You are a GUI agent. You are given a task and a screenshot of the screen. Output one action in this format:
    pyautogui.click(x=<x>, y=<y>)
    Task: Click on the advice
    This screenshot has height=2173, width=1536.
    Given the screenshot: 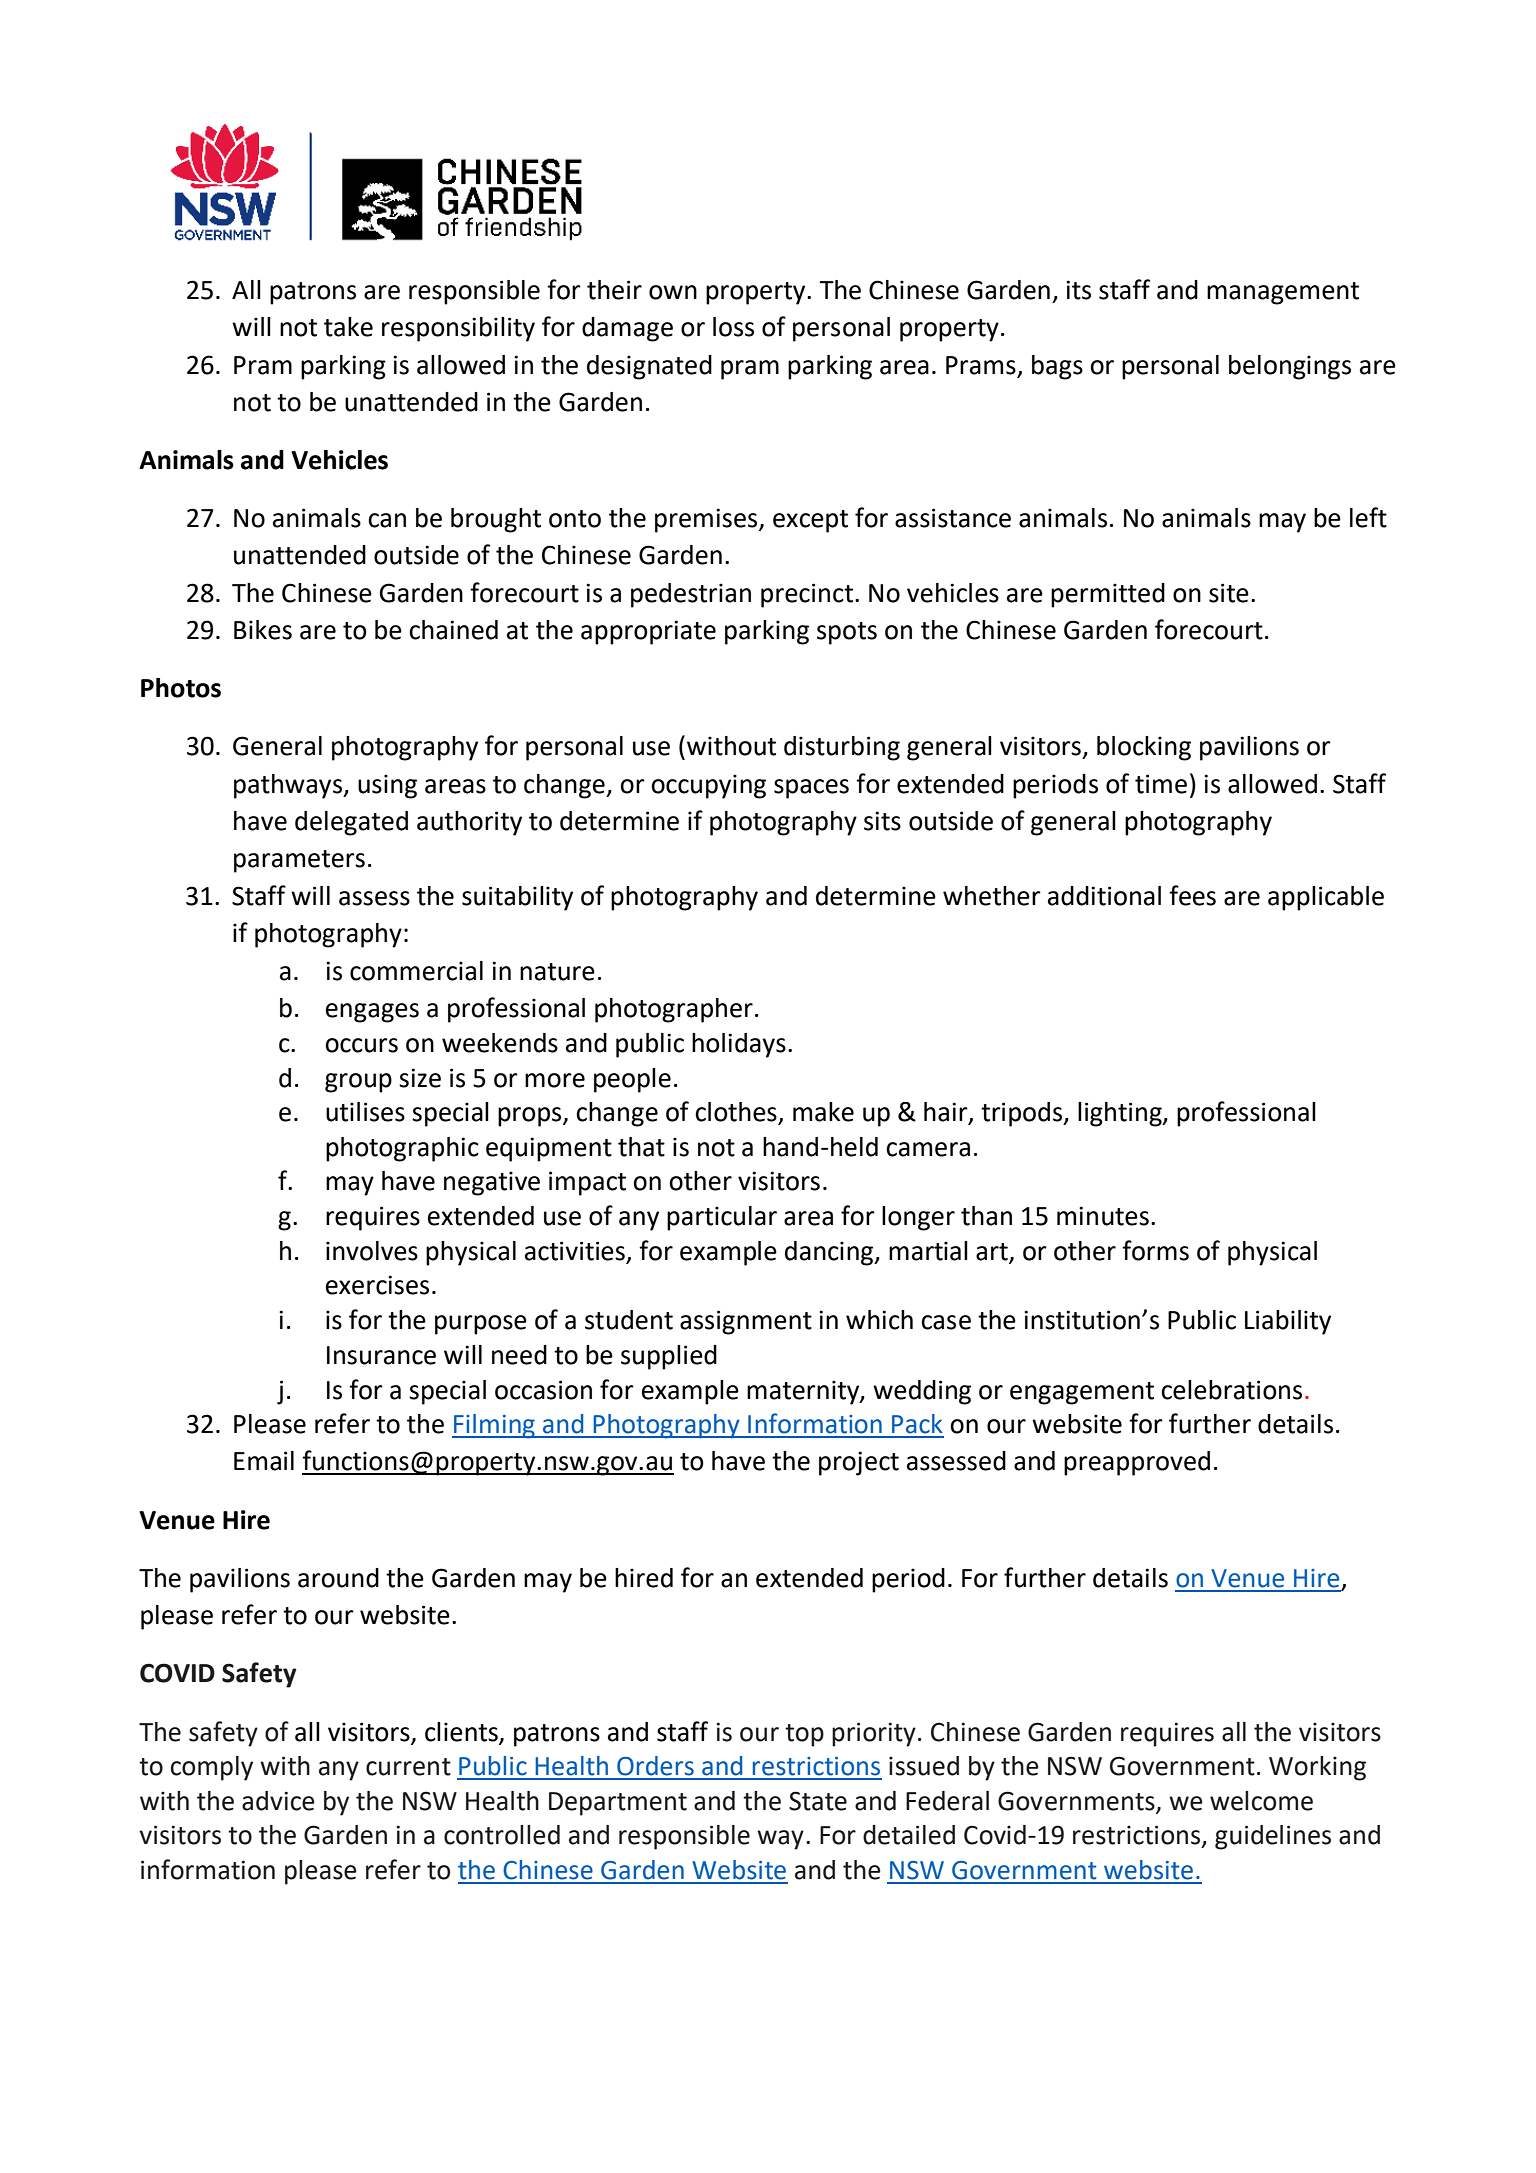 What is the action you would take?
    pyautogui.click(x=278, y=1801)
